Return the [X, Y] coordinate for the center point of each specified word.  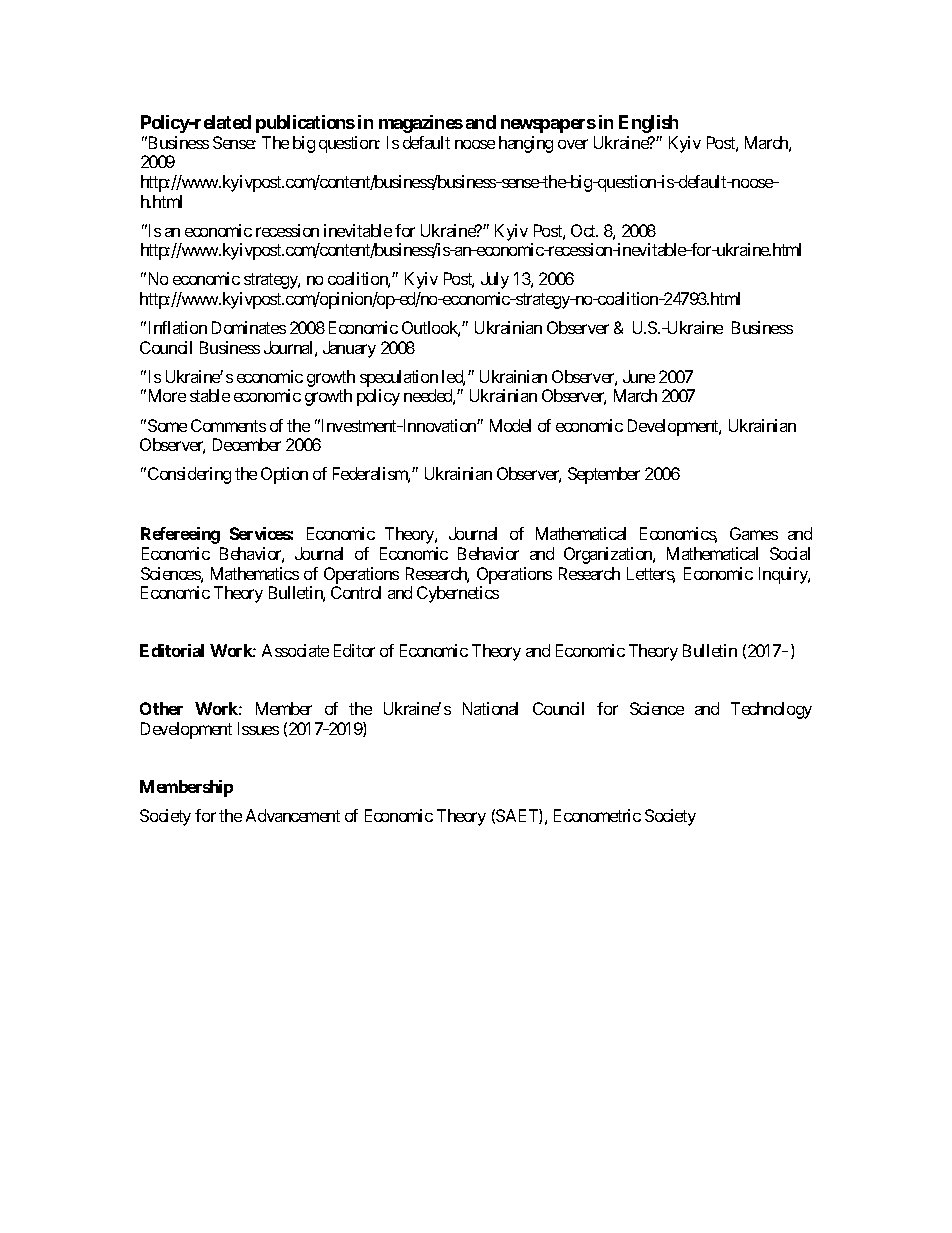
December [247, 444]
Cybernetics [458, 594]
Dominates [249, 327]
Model [510, 425]
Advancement [293, 815]
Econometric [597, 815]
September [604, 475]
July [495, 280]
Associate [295, 650]
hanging [526, 144]
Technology [771, 710]
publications [305, 124]
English [648, 124]
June [639, 376]
